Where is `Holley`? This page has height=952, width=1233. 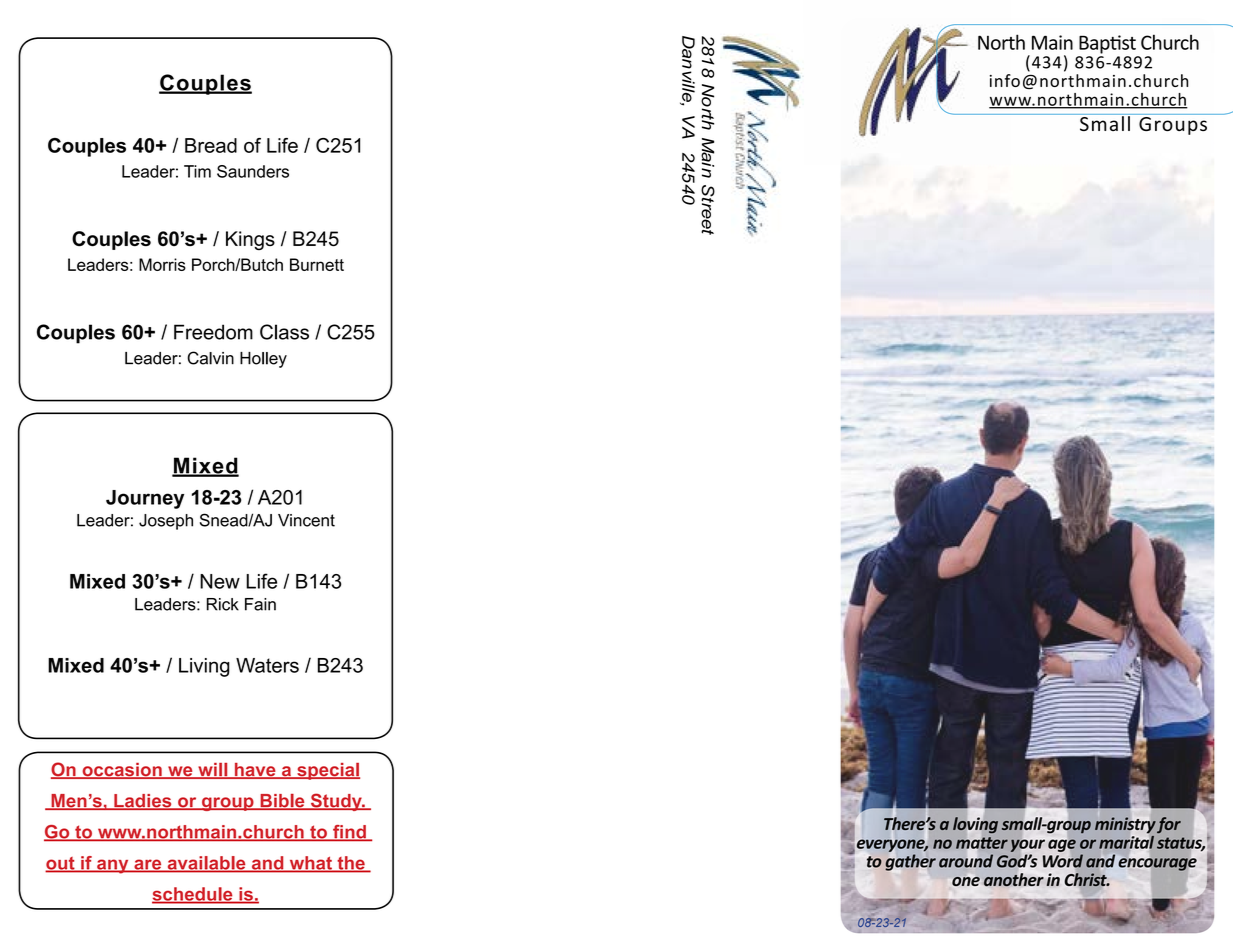 Holley is located at coordinates (263, 360).
